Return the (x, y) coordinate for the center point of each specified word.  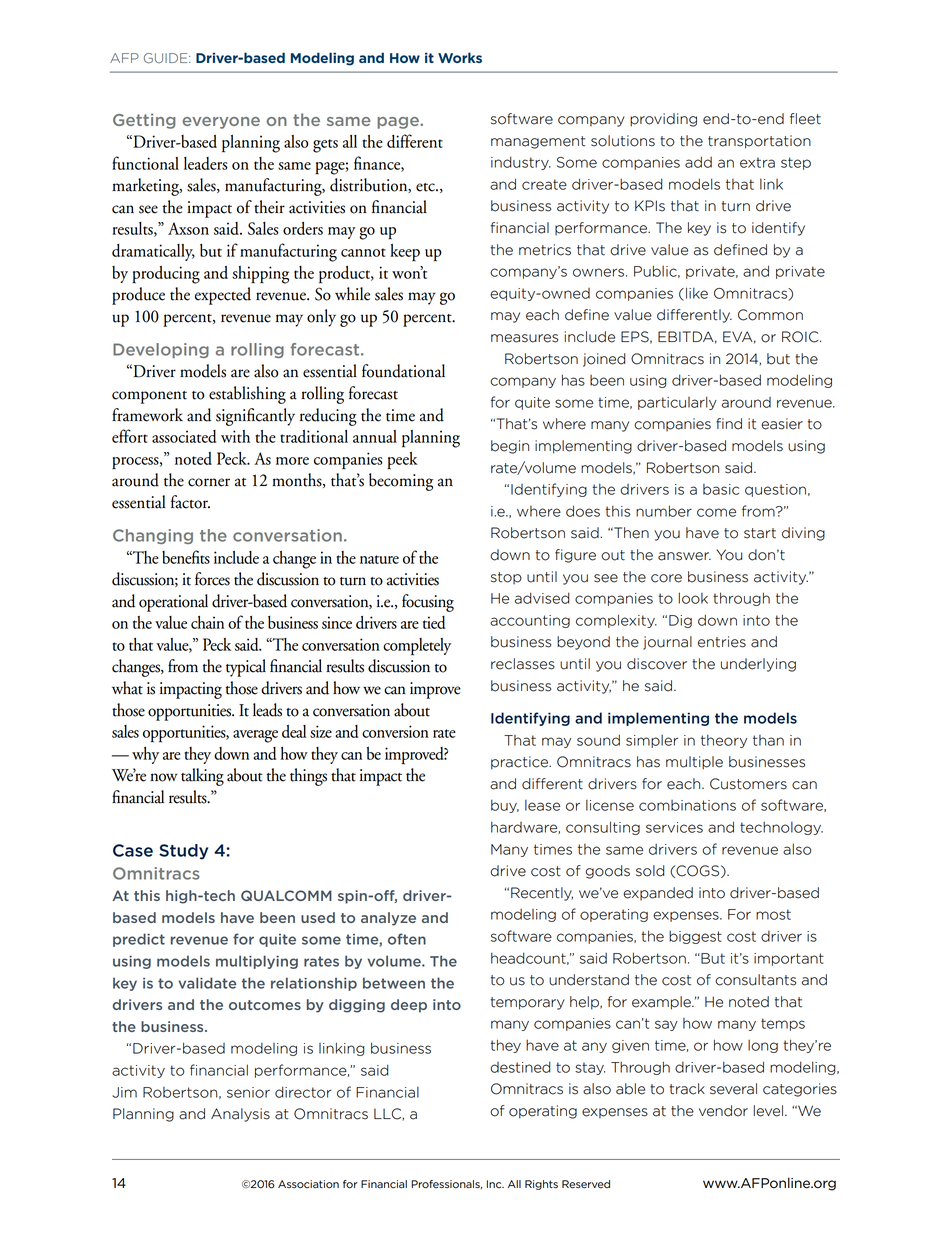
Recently (542, 894)
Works (460, 57)
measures (524, 338)
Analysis (240, 1115)
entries (722, 642)
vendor (723, 1111)
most (773, 914)
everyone (221, 123)
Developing (161, 350)
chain (207, 622)
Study (183, 852)
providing (663, 120)
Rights (541, 1185)
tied (434, 622)
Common (770, 315)
